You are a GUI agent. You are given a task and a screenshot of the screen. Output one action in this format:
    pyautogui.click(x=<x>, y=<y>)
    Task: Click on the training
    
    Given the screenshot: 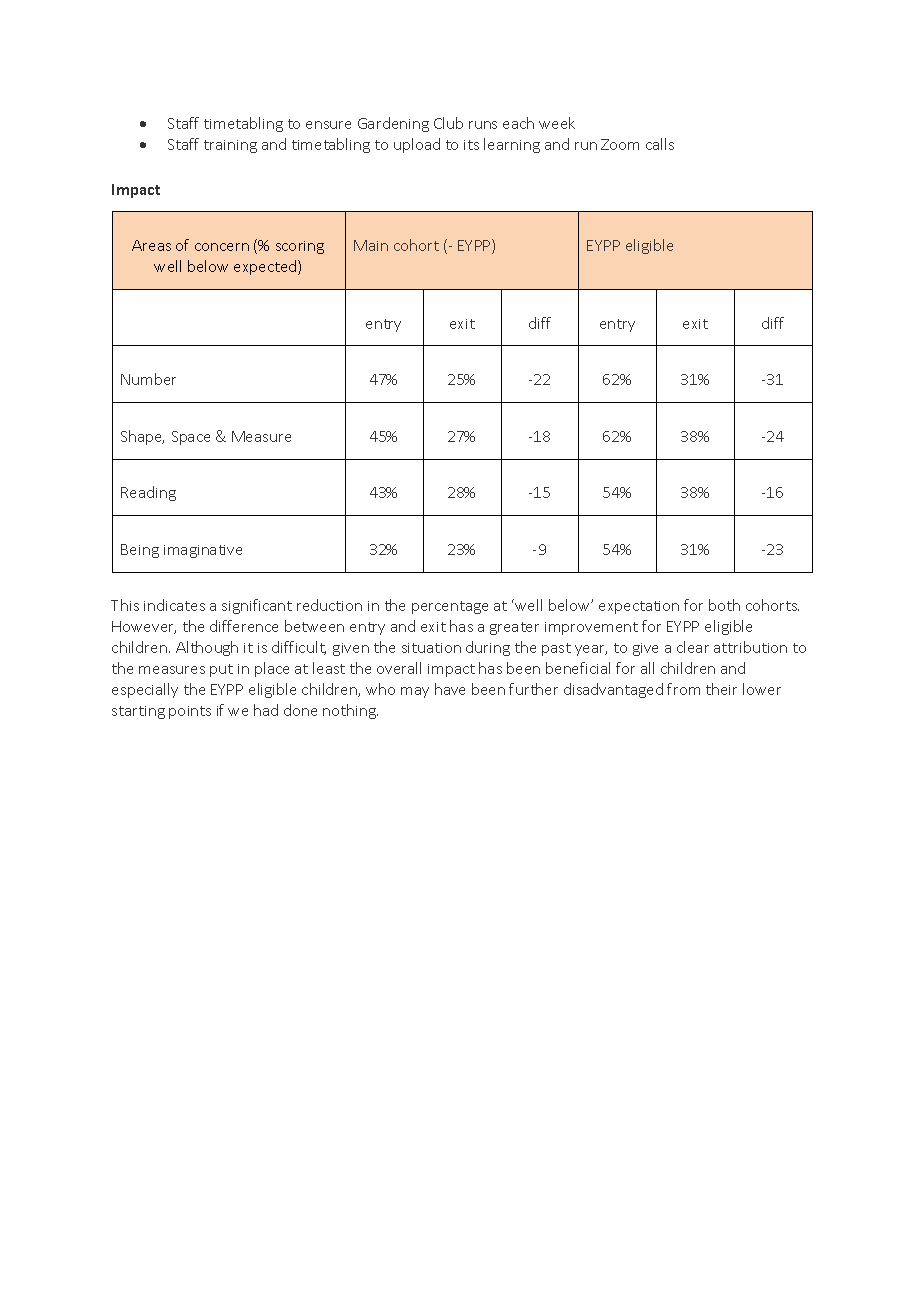 What is the action you would take?
    pyautogui.click(x=230, y=146)
